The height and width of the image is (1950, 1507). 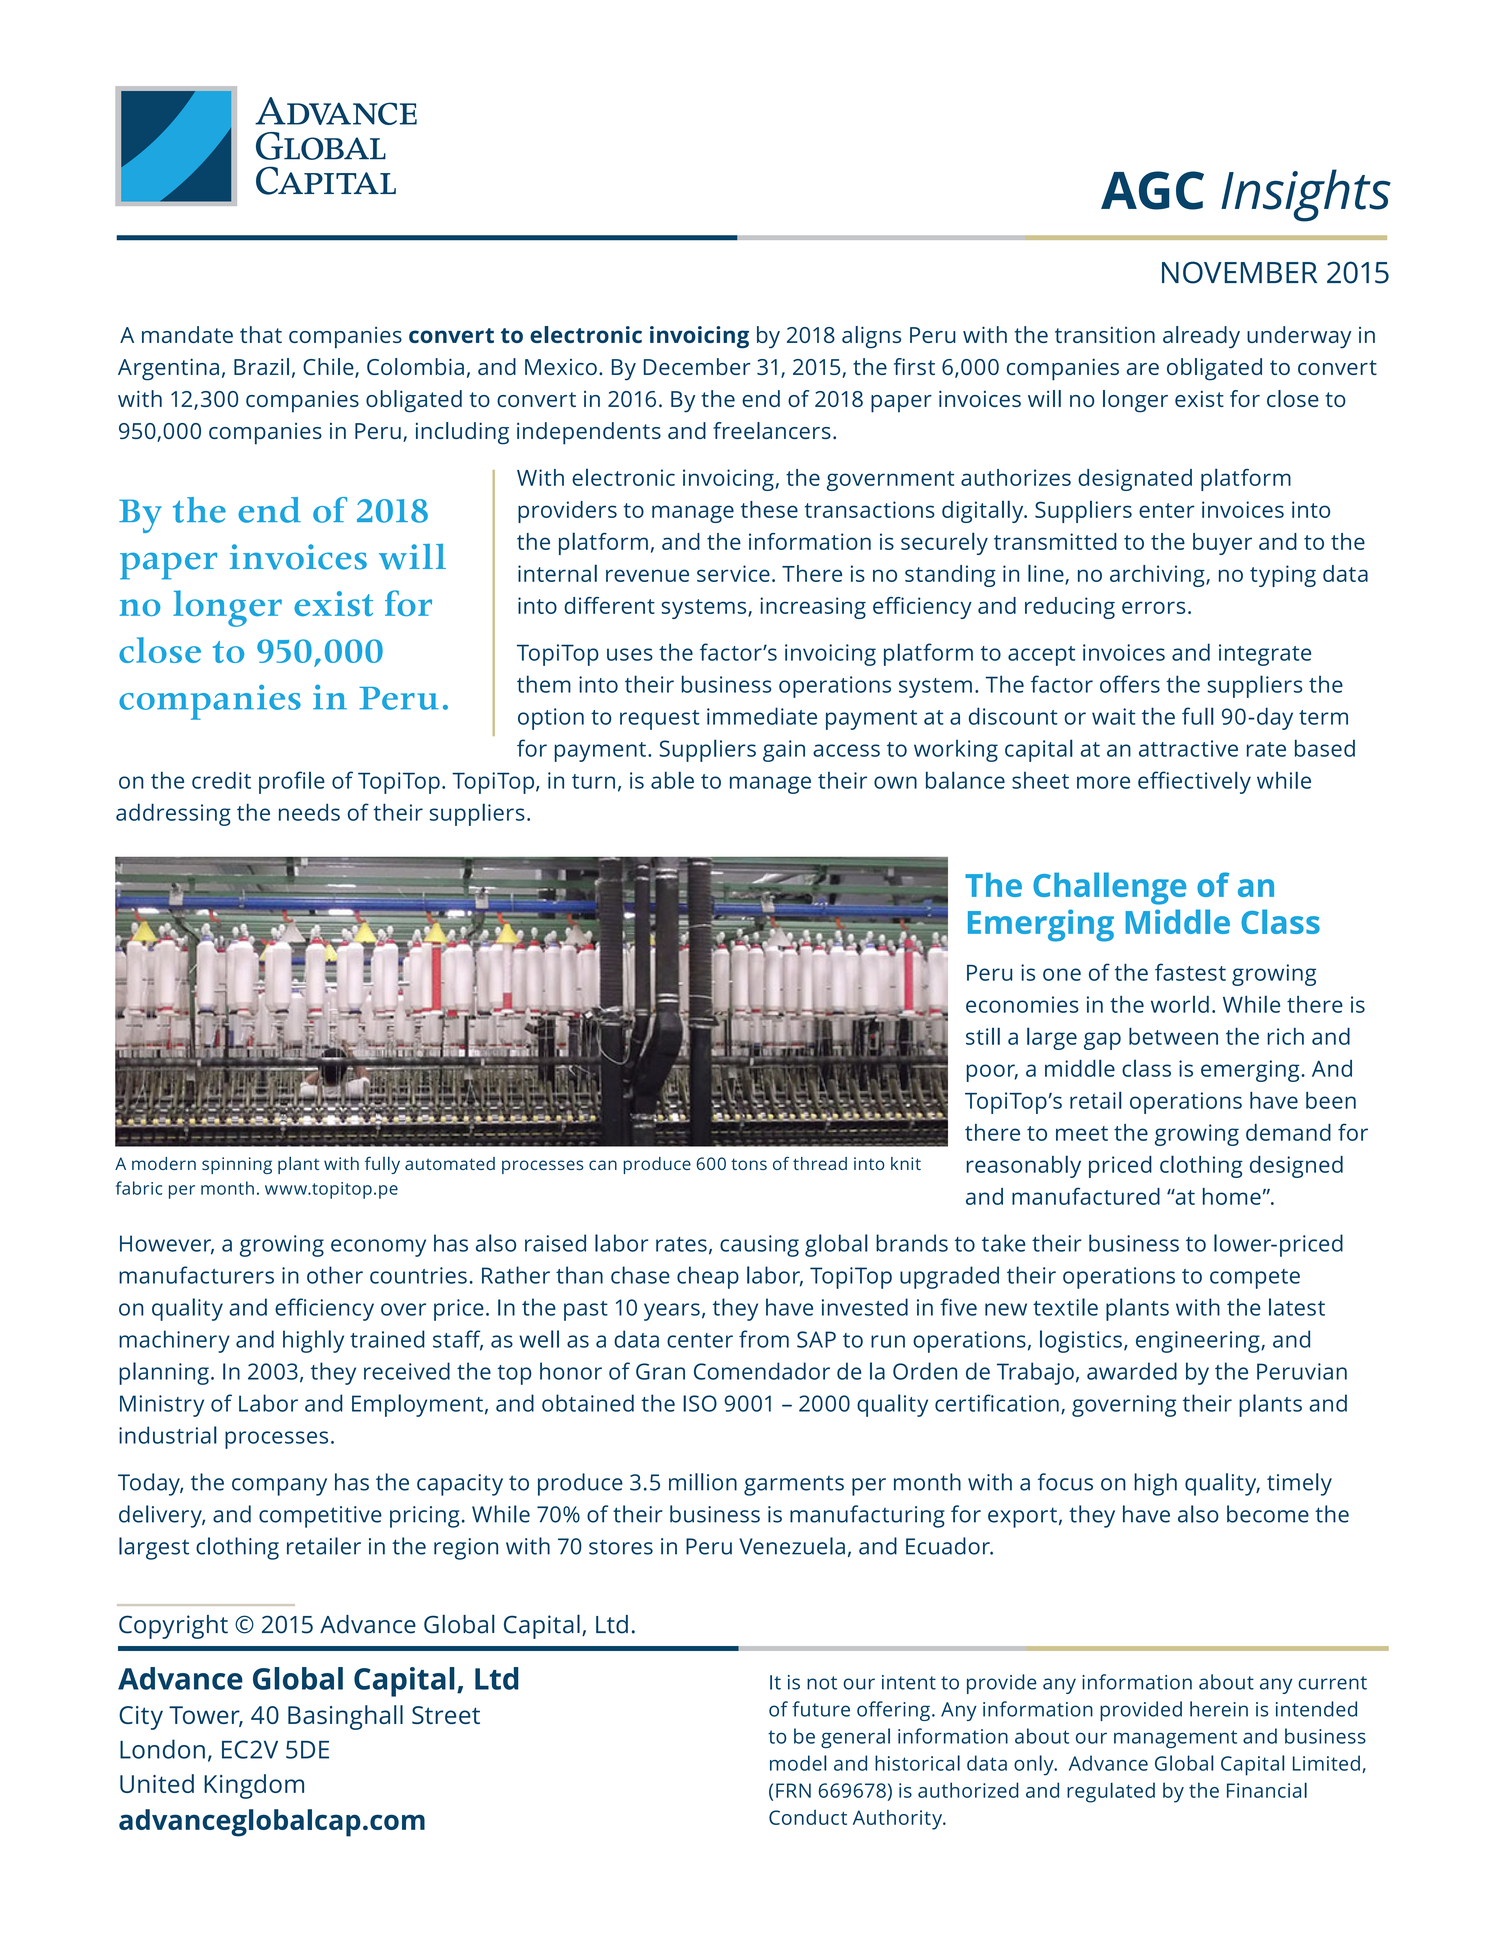 I want to click on service, so click(x=733, y=573).
